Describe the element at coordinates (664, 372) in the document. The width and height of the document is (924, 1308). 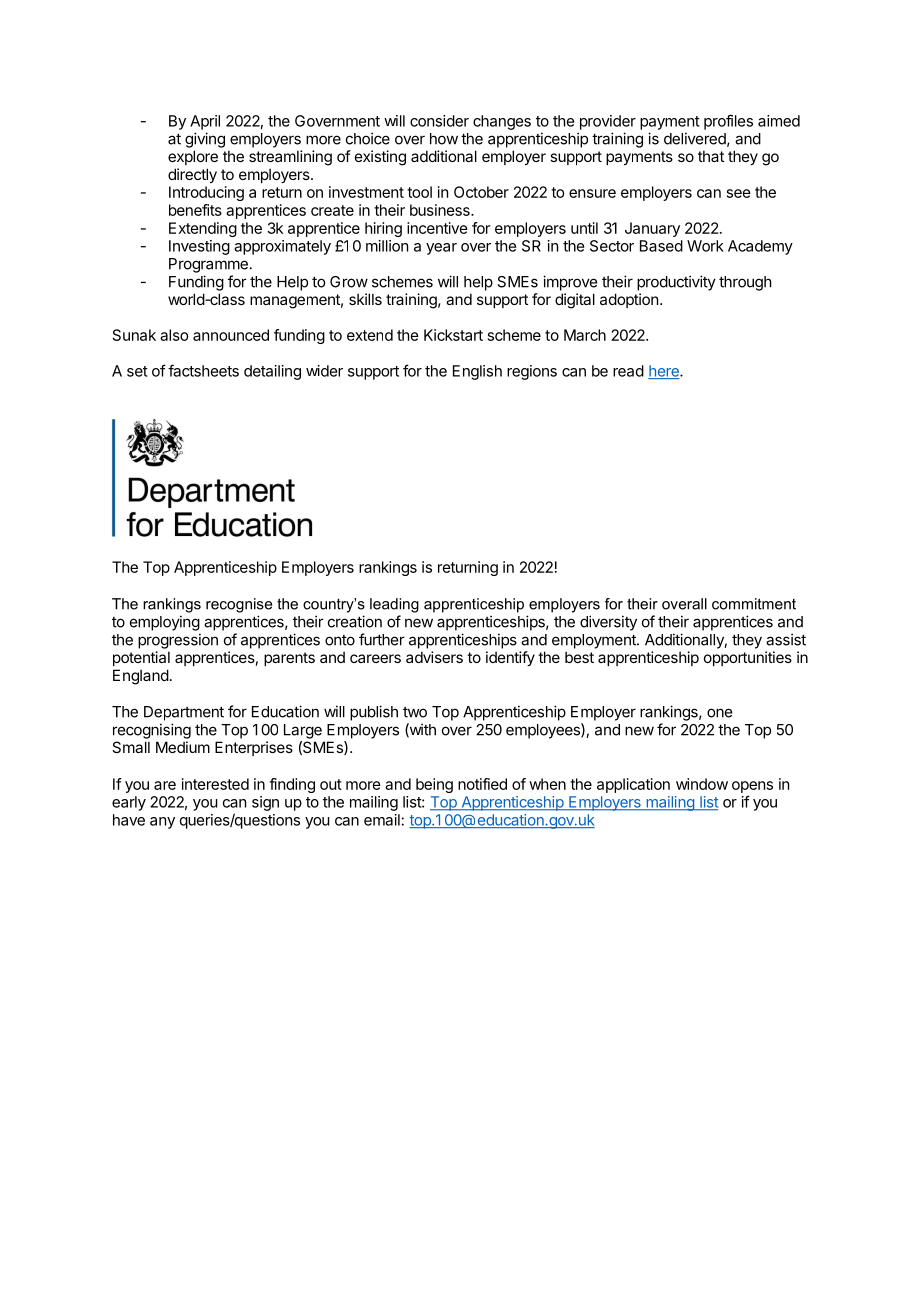
I see `here` at that location.
